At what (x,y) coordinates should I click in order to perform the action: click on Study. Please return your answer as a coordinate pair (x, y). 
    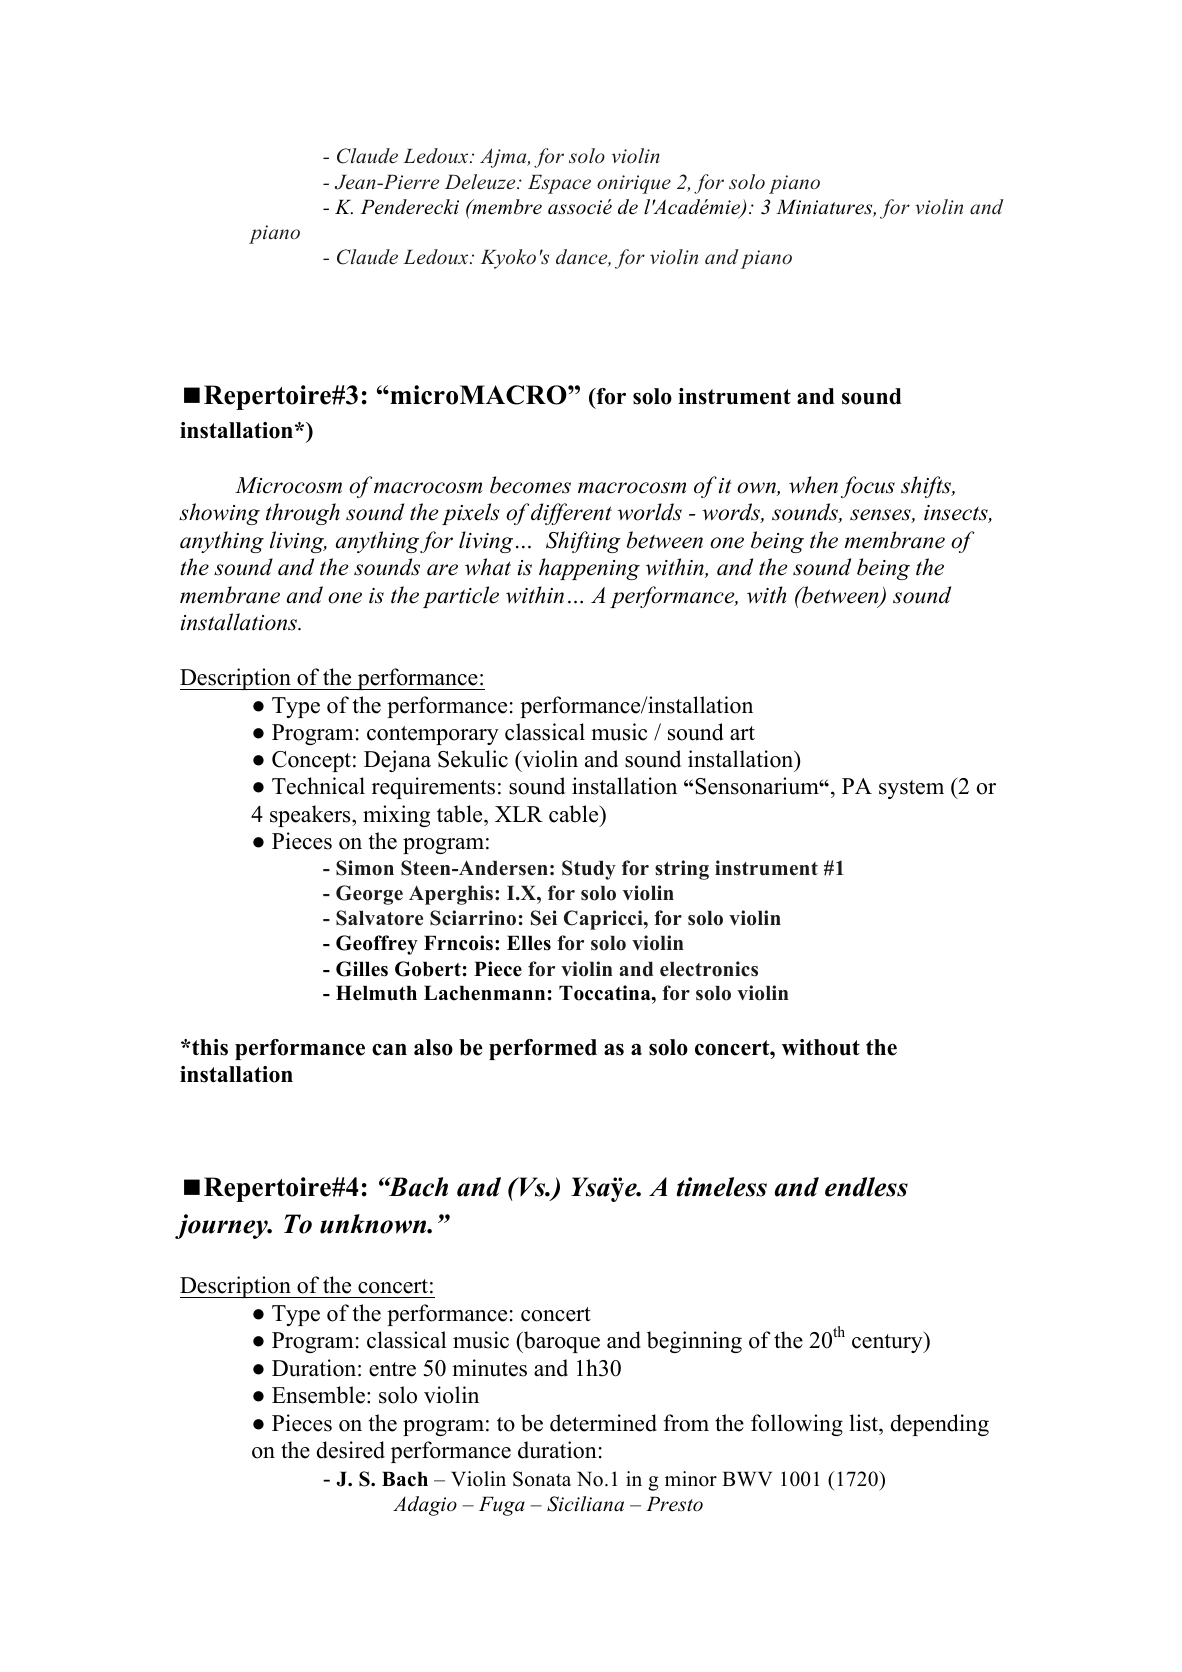
    Looking at the image, I should click on (589, 870).
